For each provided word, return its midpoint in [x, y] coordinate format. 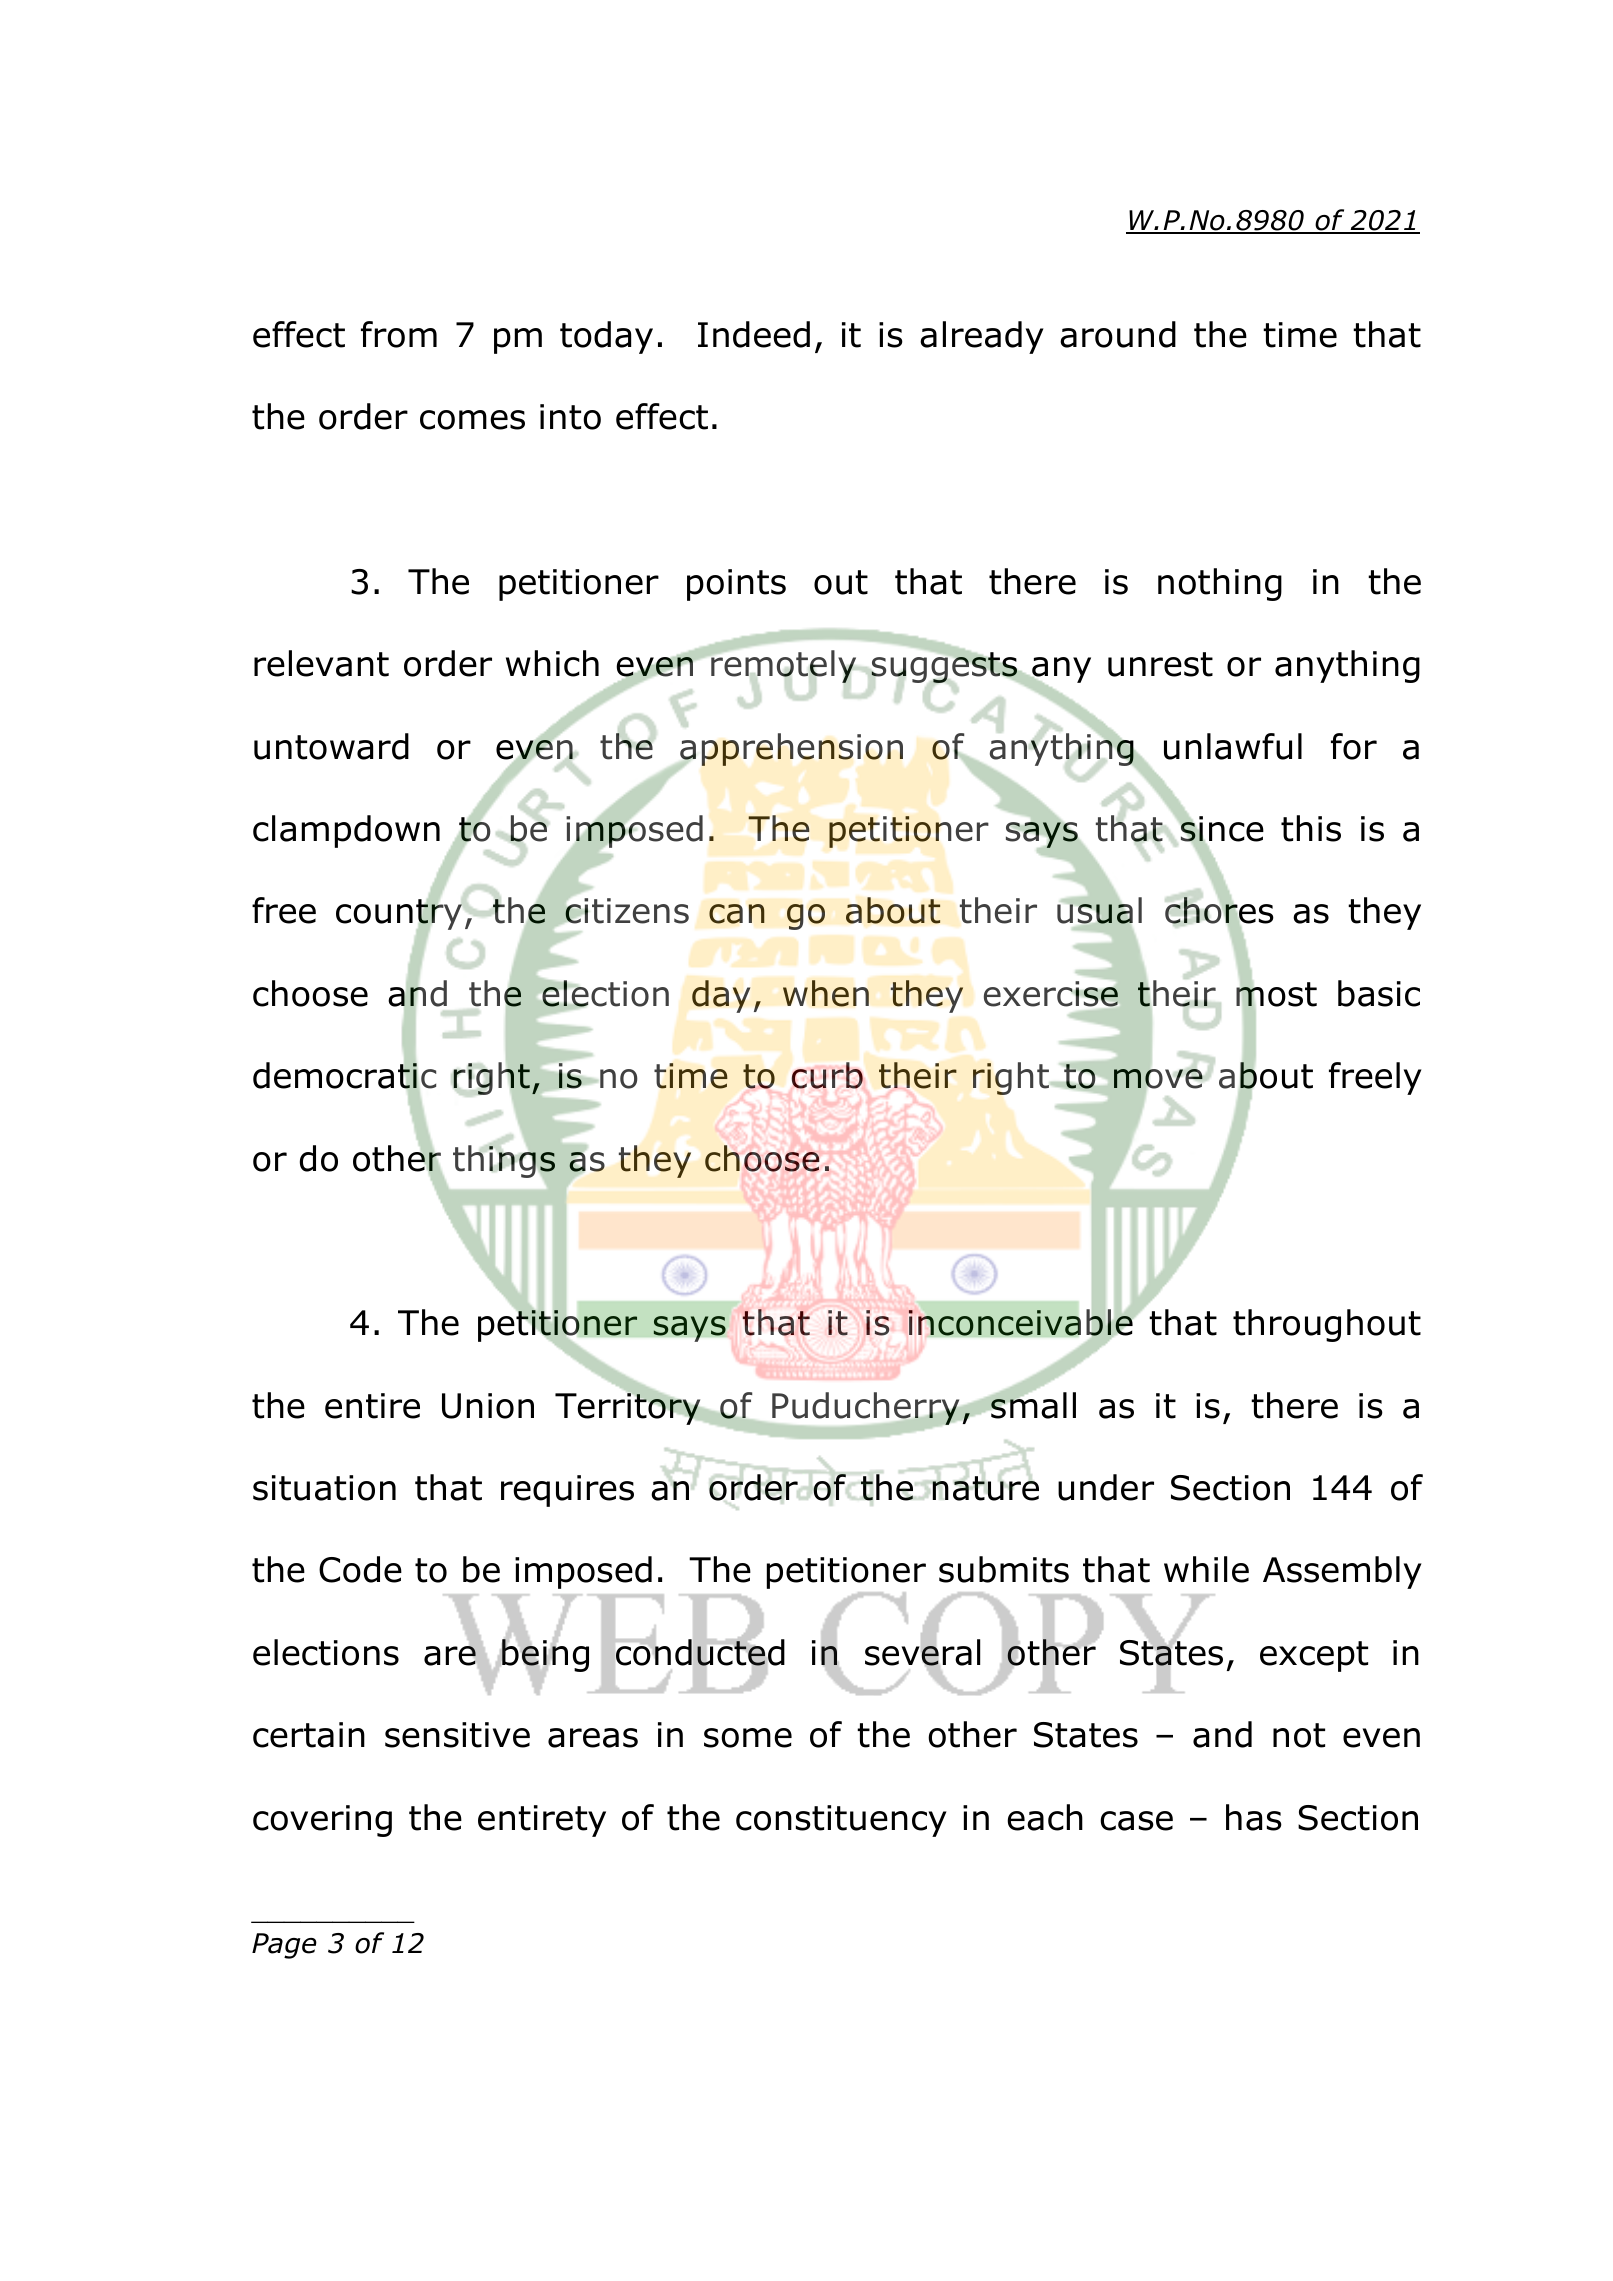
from [399, 334]
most [1276, 994]
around [1118, 334]
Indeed [754, 334]
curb [827, 1075]
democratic [344, 1076]
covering [322, 1821]
